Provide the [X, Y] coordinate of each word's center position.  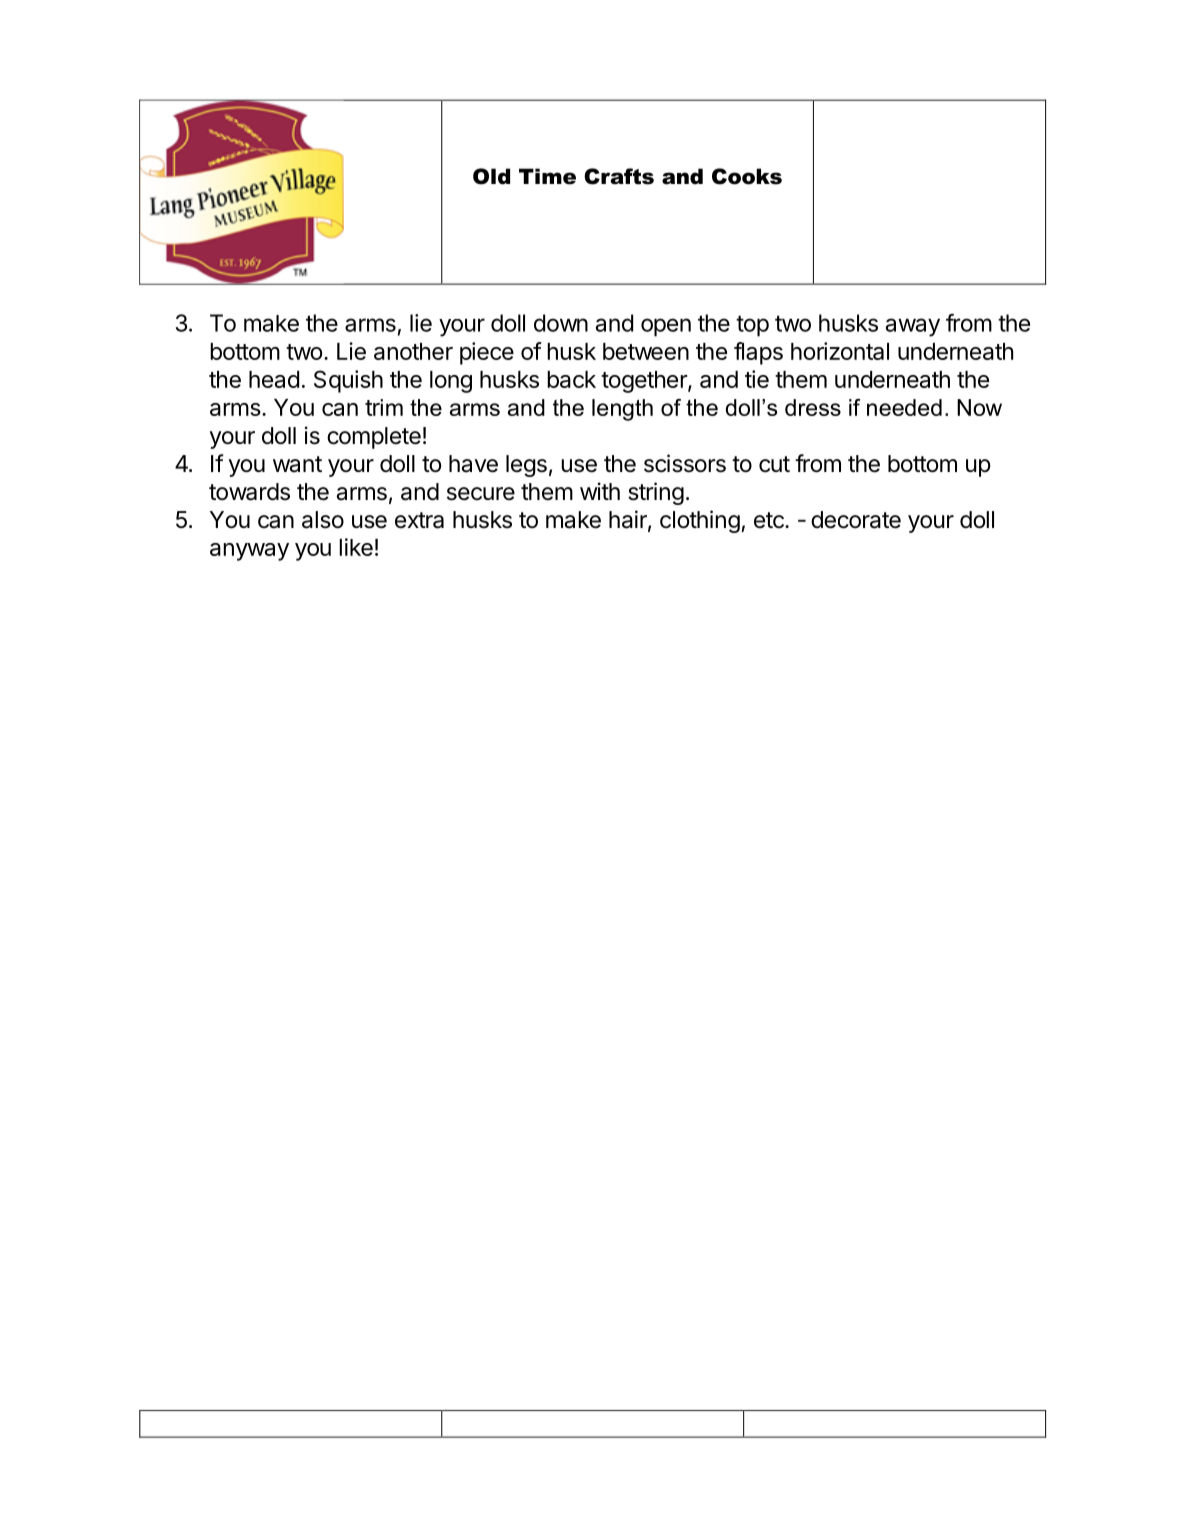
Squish [348, 381]
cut [774, 464]
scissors [685, 463]
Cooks [747, 176]
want [297, 464]
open [666, 327]
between [646, 351]
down [561, 323]
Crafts [619, 176]
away [913, 327]
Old [491, 176]
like [356, 547]
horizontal [840, 351]
